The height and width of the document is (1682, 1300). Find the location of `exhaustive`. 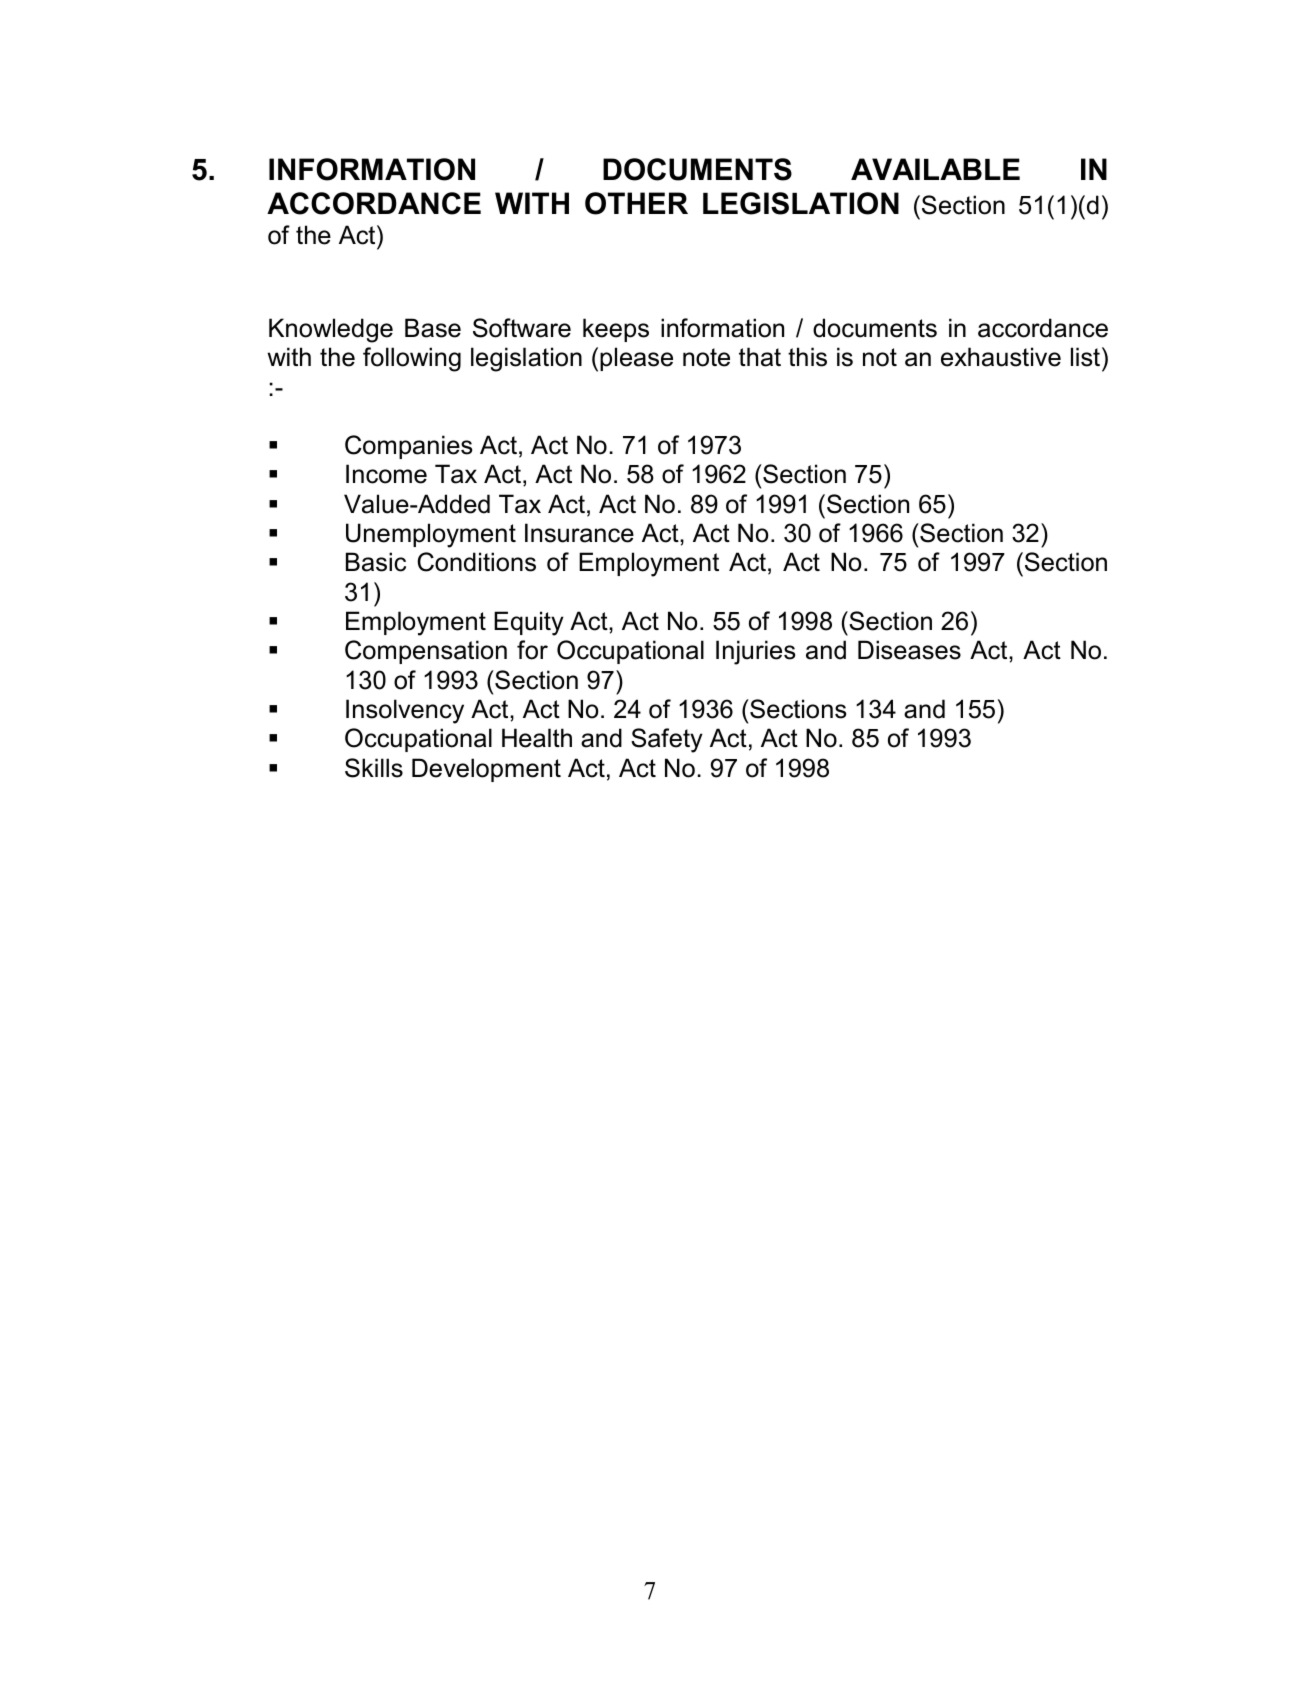

exhaustive is located at coordinates (1001, 357).
